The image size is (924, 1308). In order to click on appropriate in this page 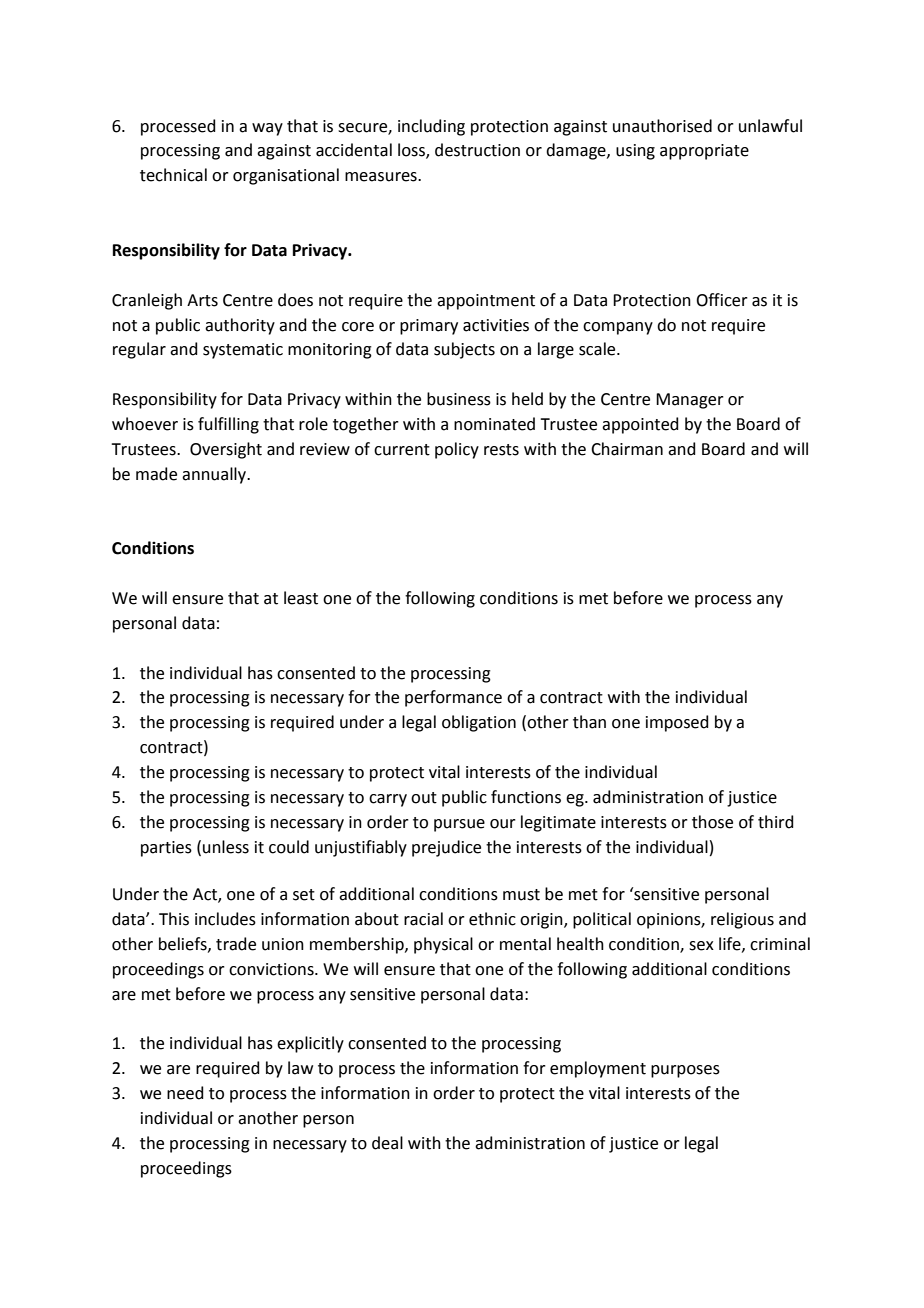, I will do `click(704, 152)`.
